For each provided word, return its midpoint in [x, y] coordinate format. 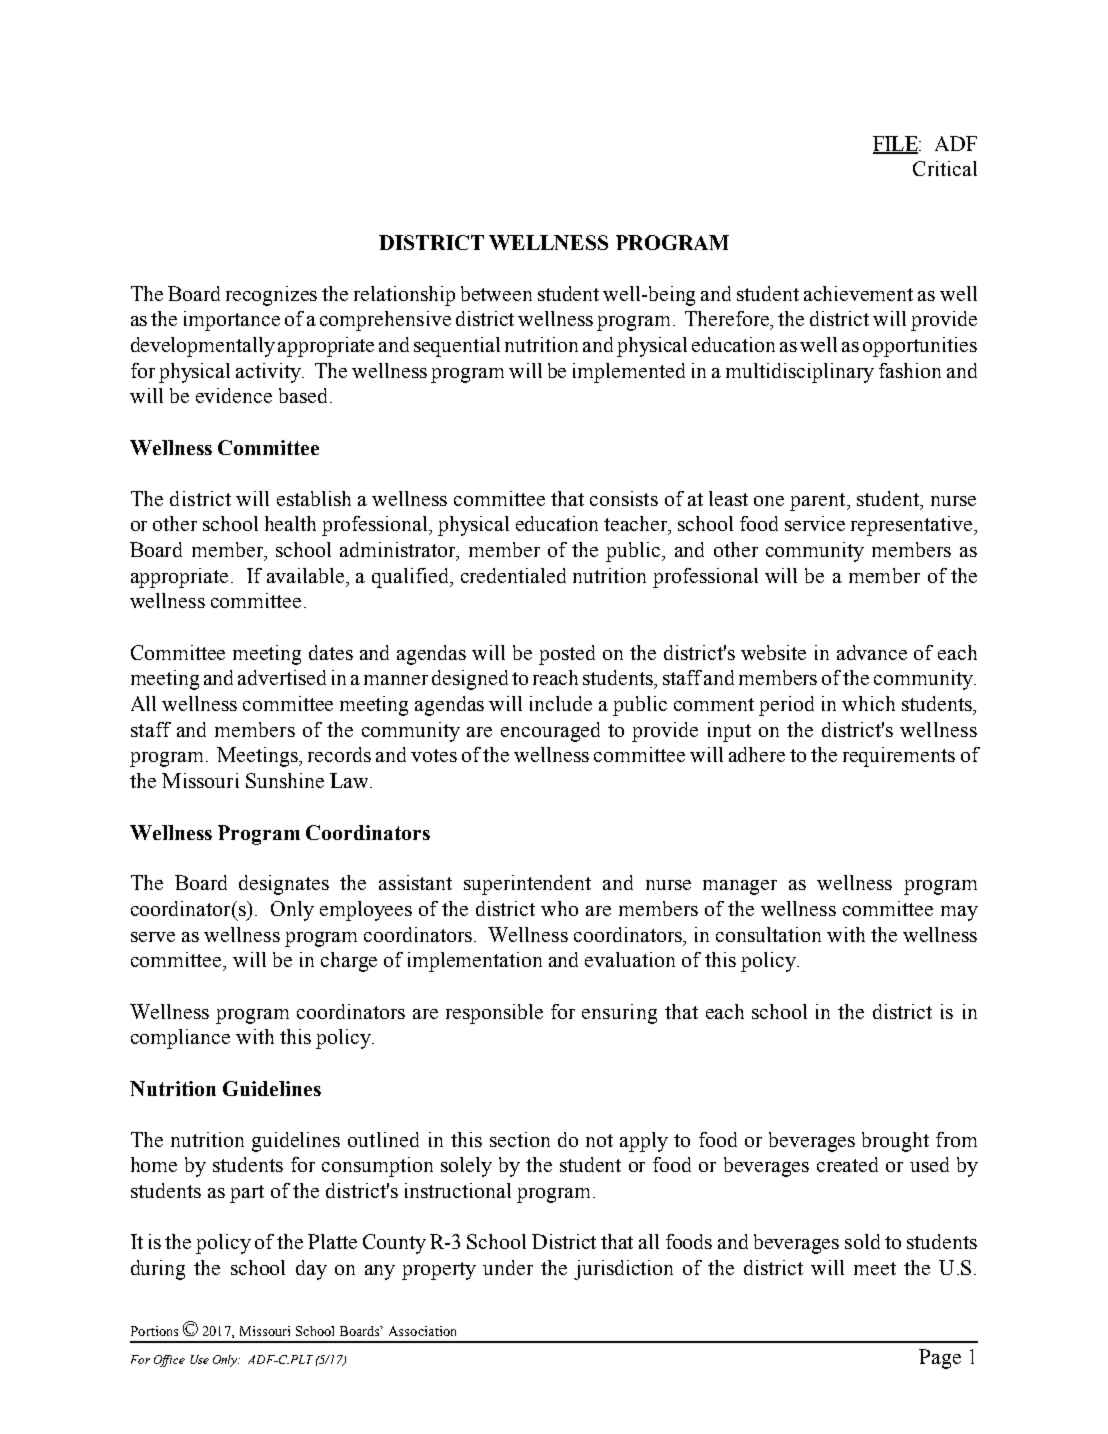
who [559, 908]
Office [169, 1361]
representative [911, 526]
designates [284, 885]
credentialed [513, 575]
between [496, 293]
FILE [896, 144]
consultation [768, 934]
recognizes [271, 296]
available [307, 575]
